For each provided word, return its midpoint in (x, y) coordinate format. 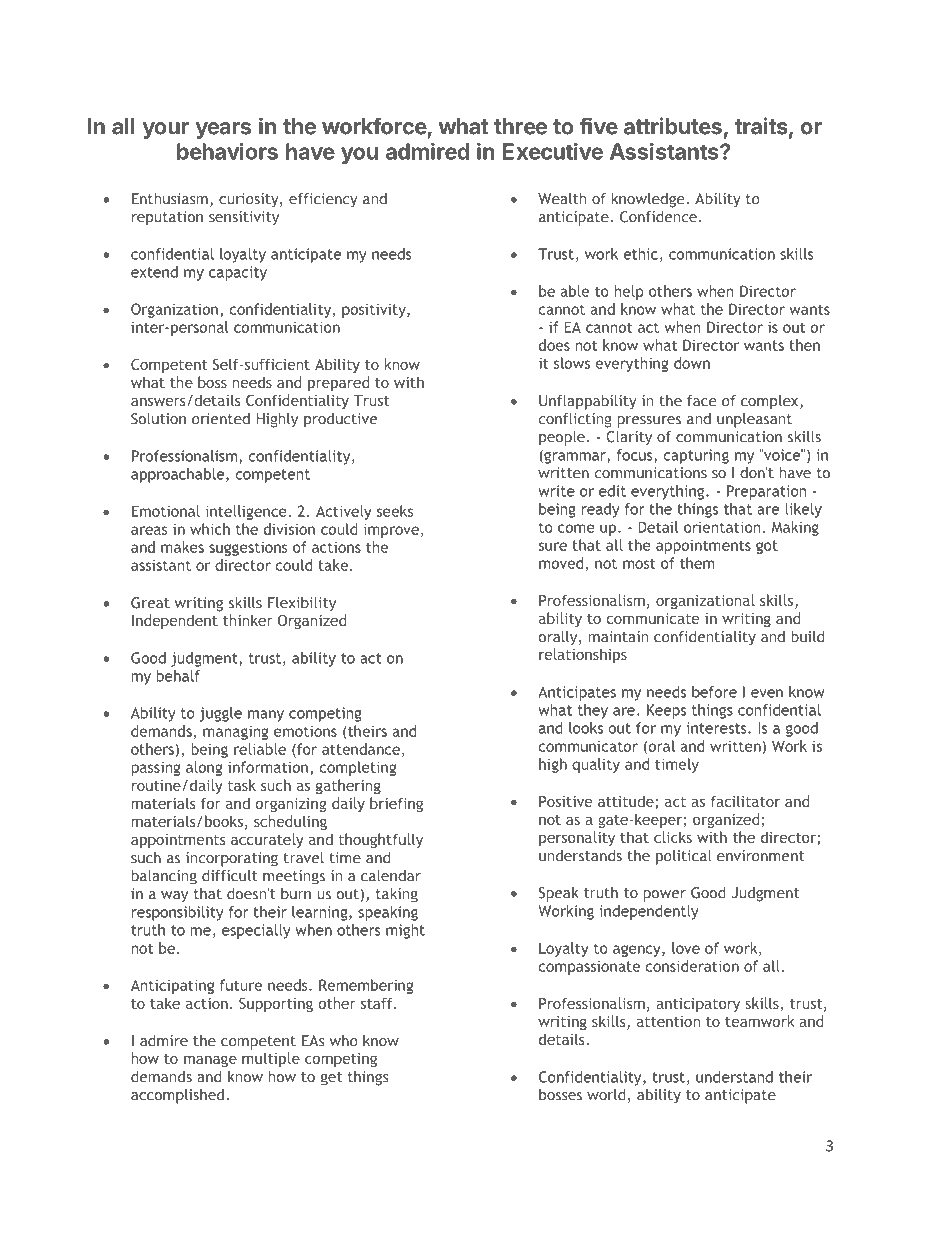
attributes (673, 126)
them (697, 563)
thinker (248, 620)
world (606, 1095)
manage (210, 1061)
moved (561, 563)
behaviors (227, 151)
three (520, 126)
